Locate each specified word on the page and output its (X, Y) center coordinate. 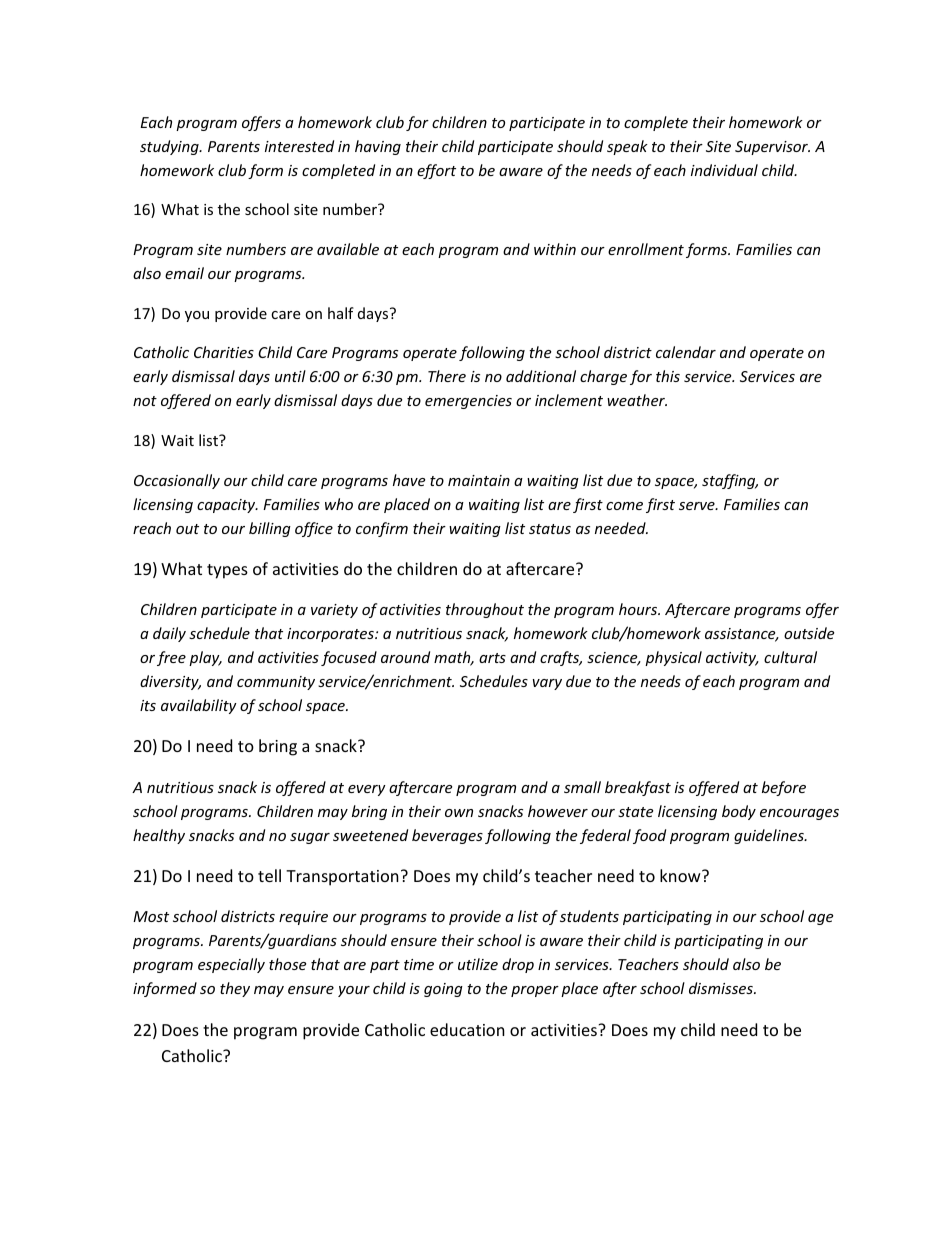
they (235, 989)
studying (170, 147)
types (227, 571)
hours (639, 609)
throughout (485, 610)
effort (436, 171)
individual (724, 170)
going (443, 990)
